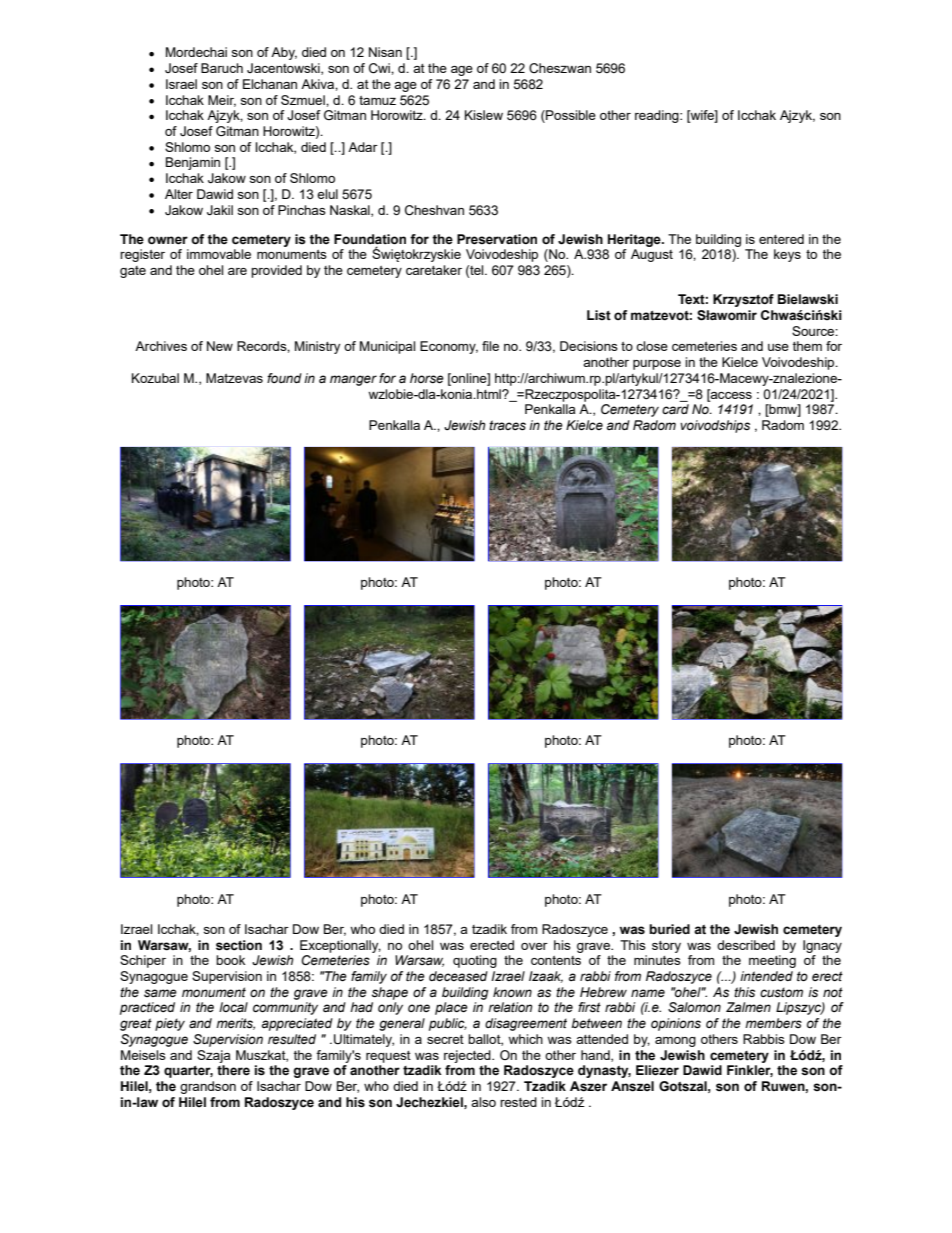 The height and width of the document is (1233, 952). What do you see at coordinates (385, 52) in the document?
I see `Nisan` at bounding box center [385, 52].
